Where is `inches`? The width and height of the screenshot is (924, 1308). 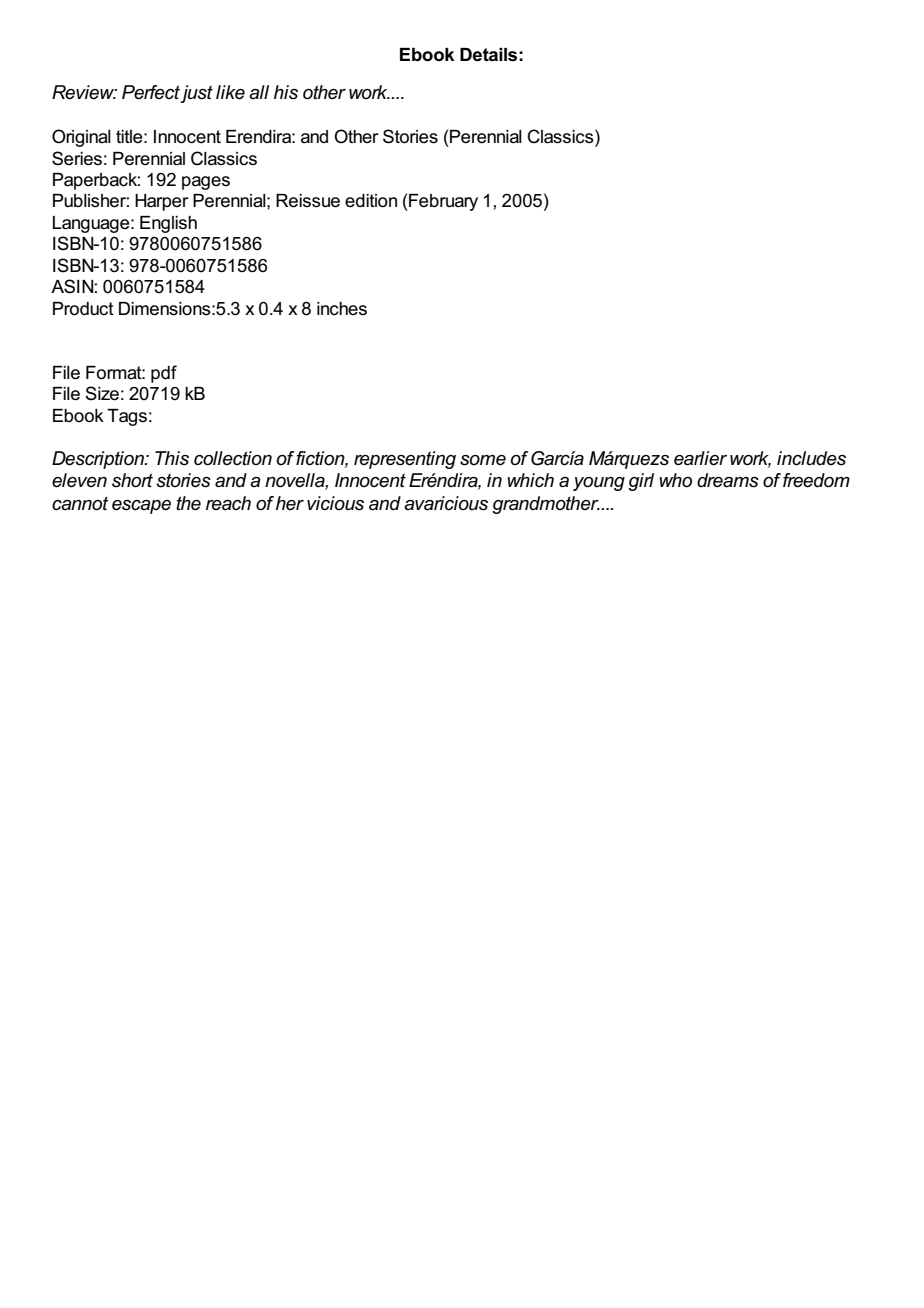
inches is located at coordinates (342, 309).
